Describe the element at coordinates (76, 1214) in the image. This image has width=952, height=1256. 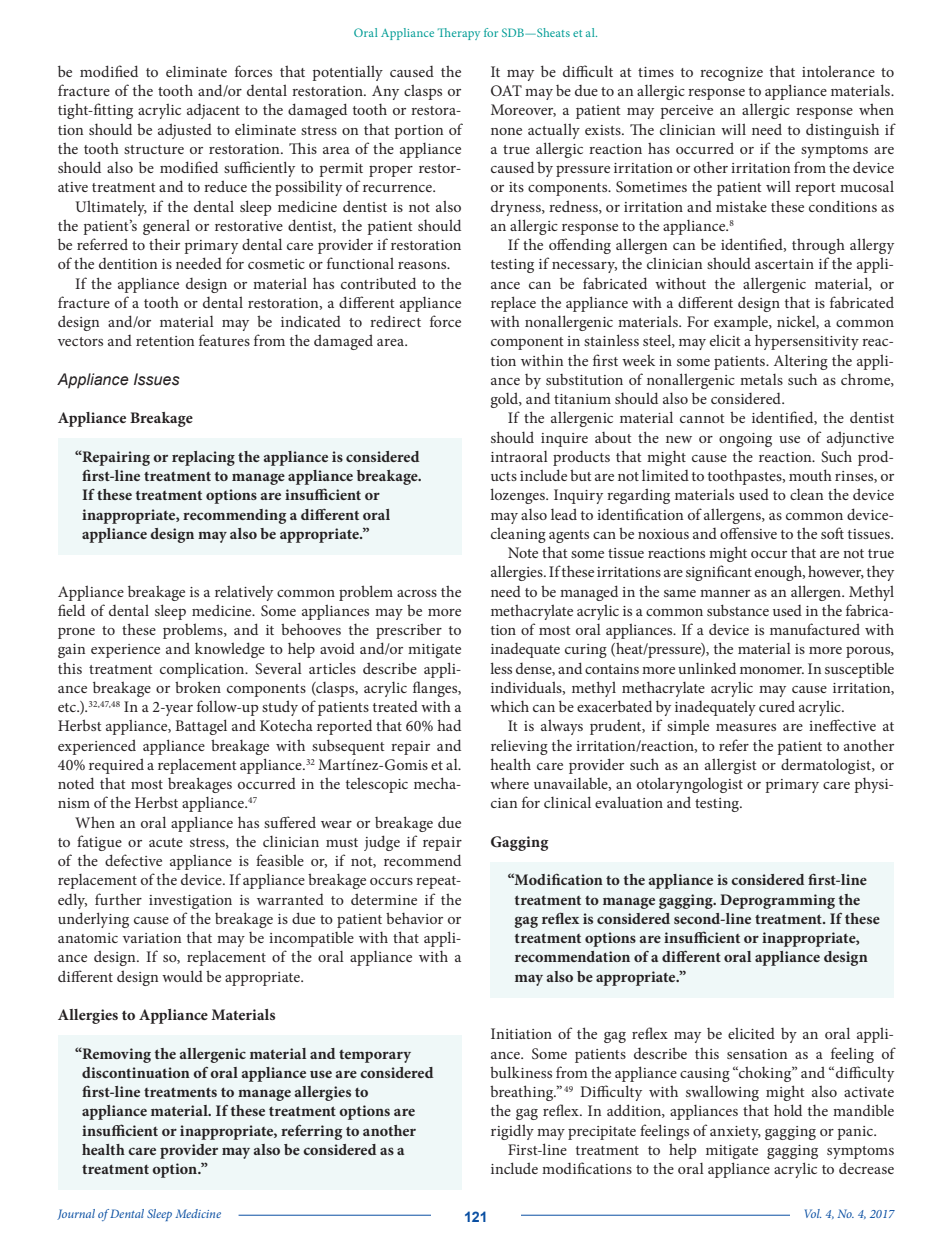
I see `Journal` at that location.
